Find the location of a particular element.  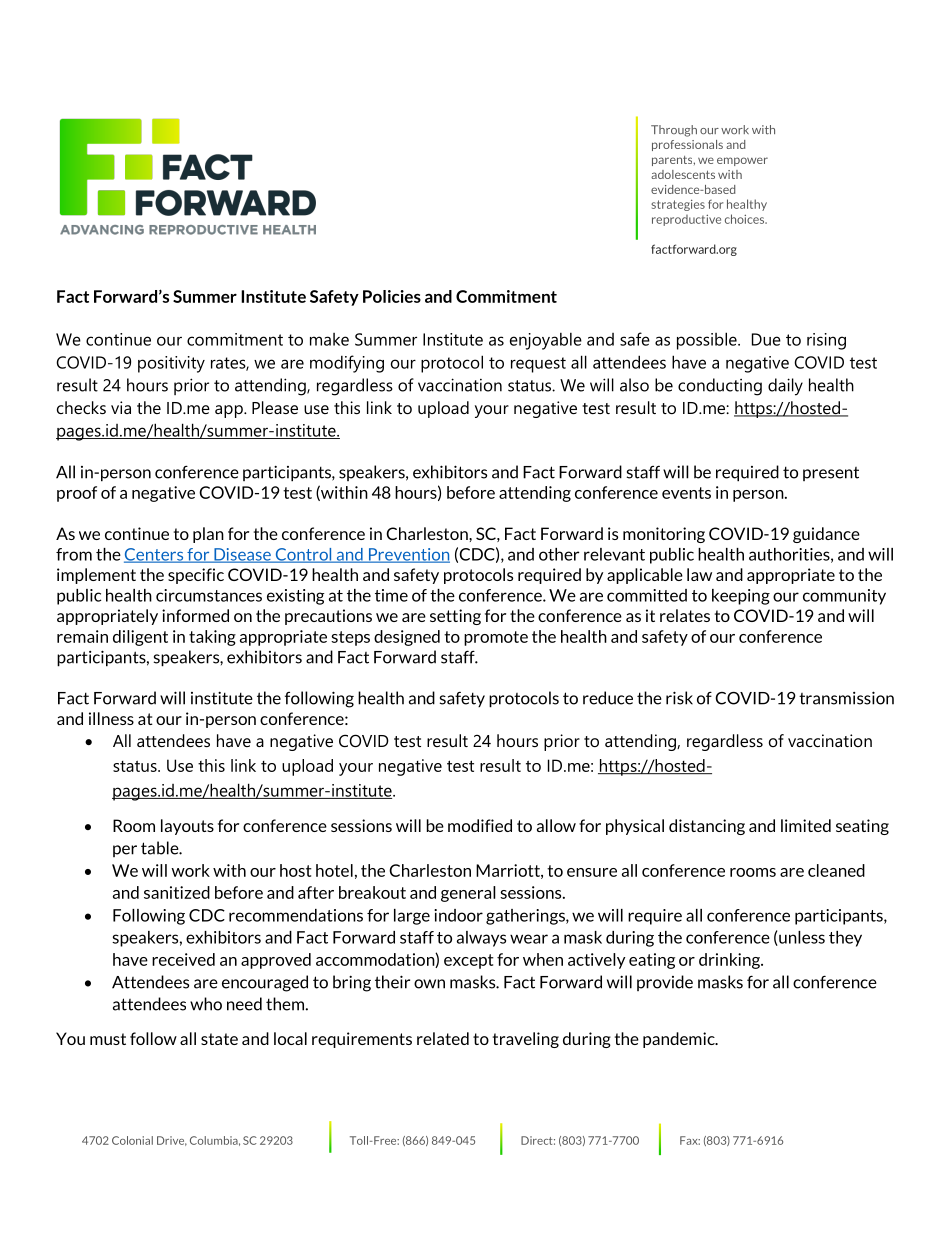

Policies is located at coordinates (392, 296).
